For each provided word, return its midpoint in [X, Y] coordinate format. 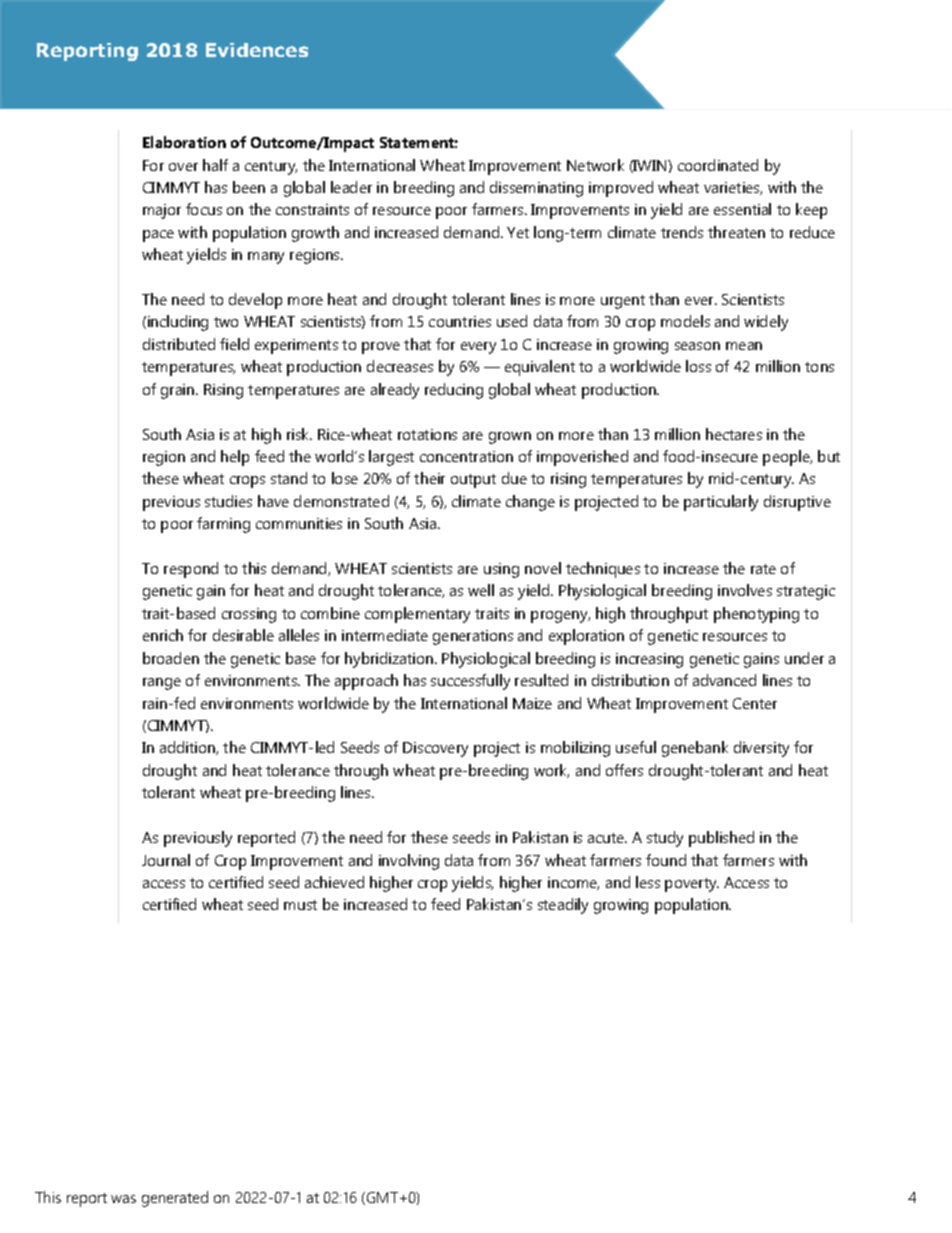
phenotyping [756, 615]
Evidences [257, 50]
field [234, 344]
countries [460, 321]
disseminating [536, 189]
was [123, 1199]
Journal [166, 860]
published [721, 839]
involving [409, 862]
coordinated [718, 165]
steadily [563, 906]
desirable [243, 635]
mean [744, 346]
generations [473, 637]
